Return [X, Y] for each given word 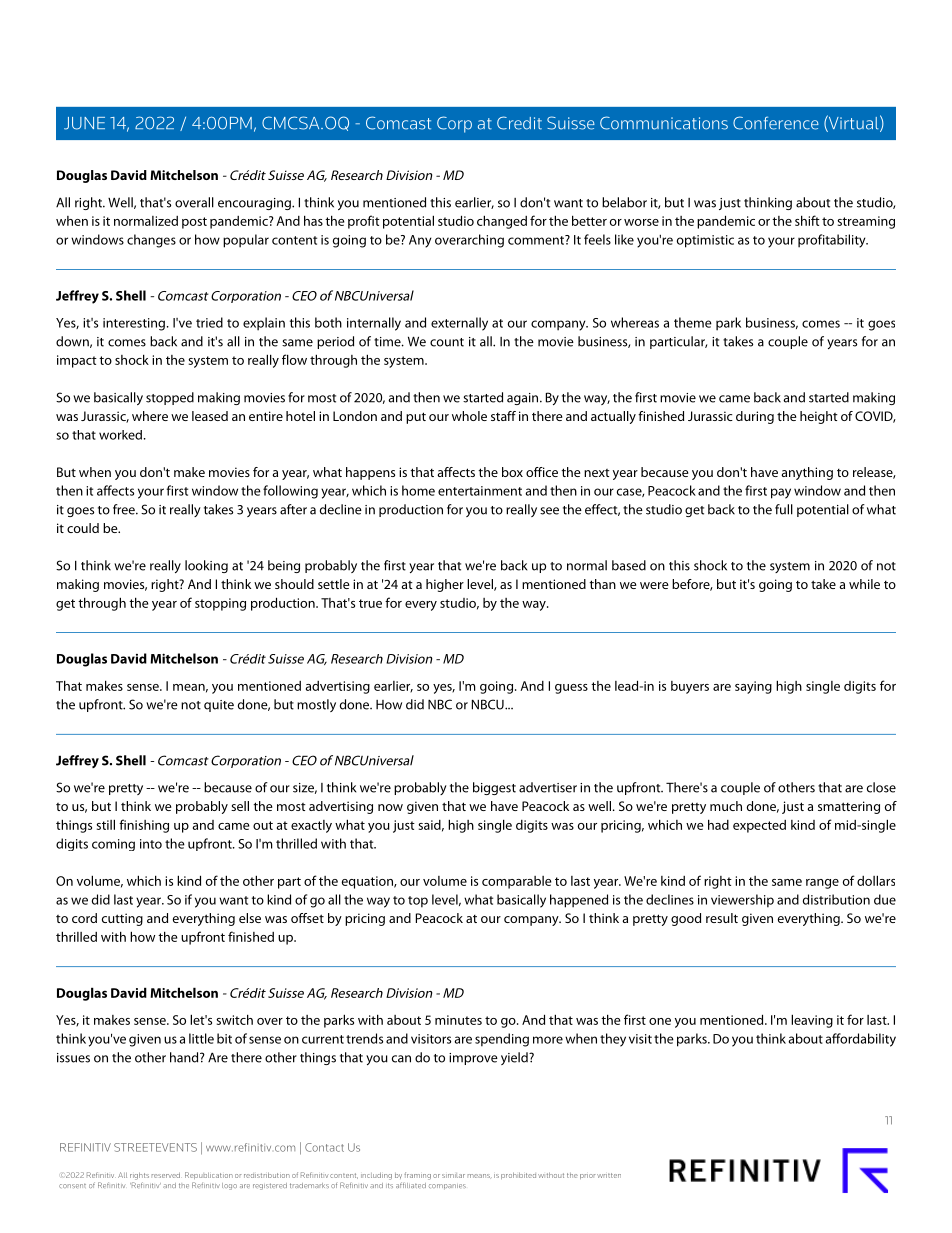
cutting [122, 919]
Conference [776, 123]
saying [753, 687]
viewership [742, 901]
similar [453, 1175]
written [609, 1175]
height [819, 417]
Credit [519, 123]
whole [469, 416]
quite [219, 706]
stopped [170, 398]
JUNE [84, 123]
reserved [166, 1175]
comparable [517, 882]
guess [571, 689]
